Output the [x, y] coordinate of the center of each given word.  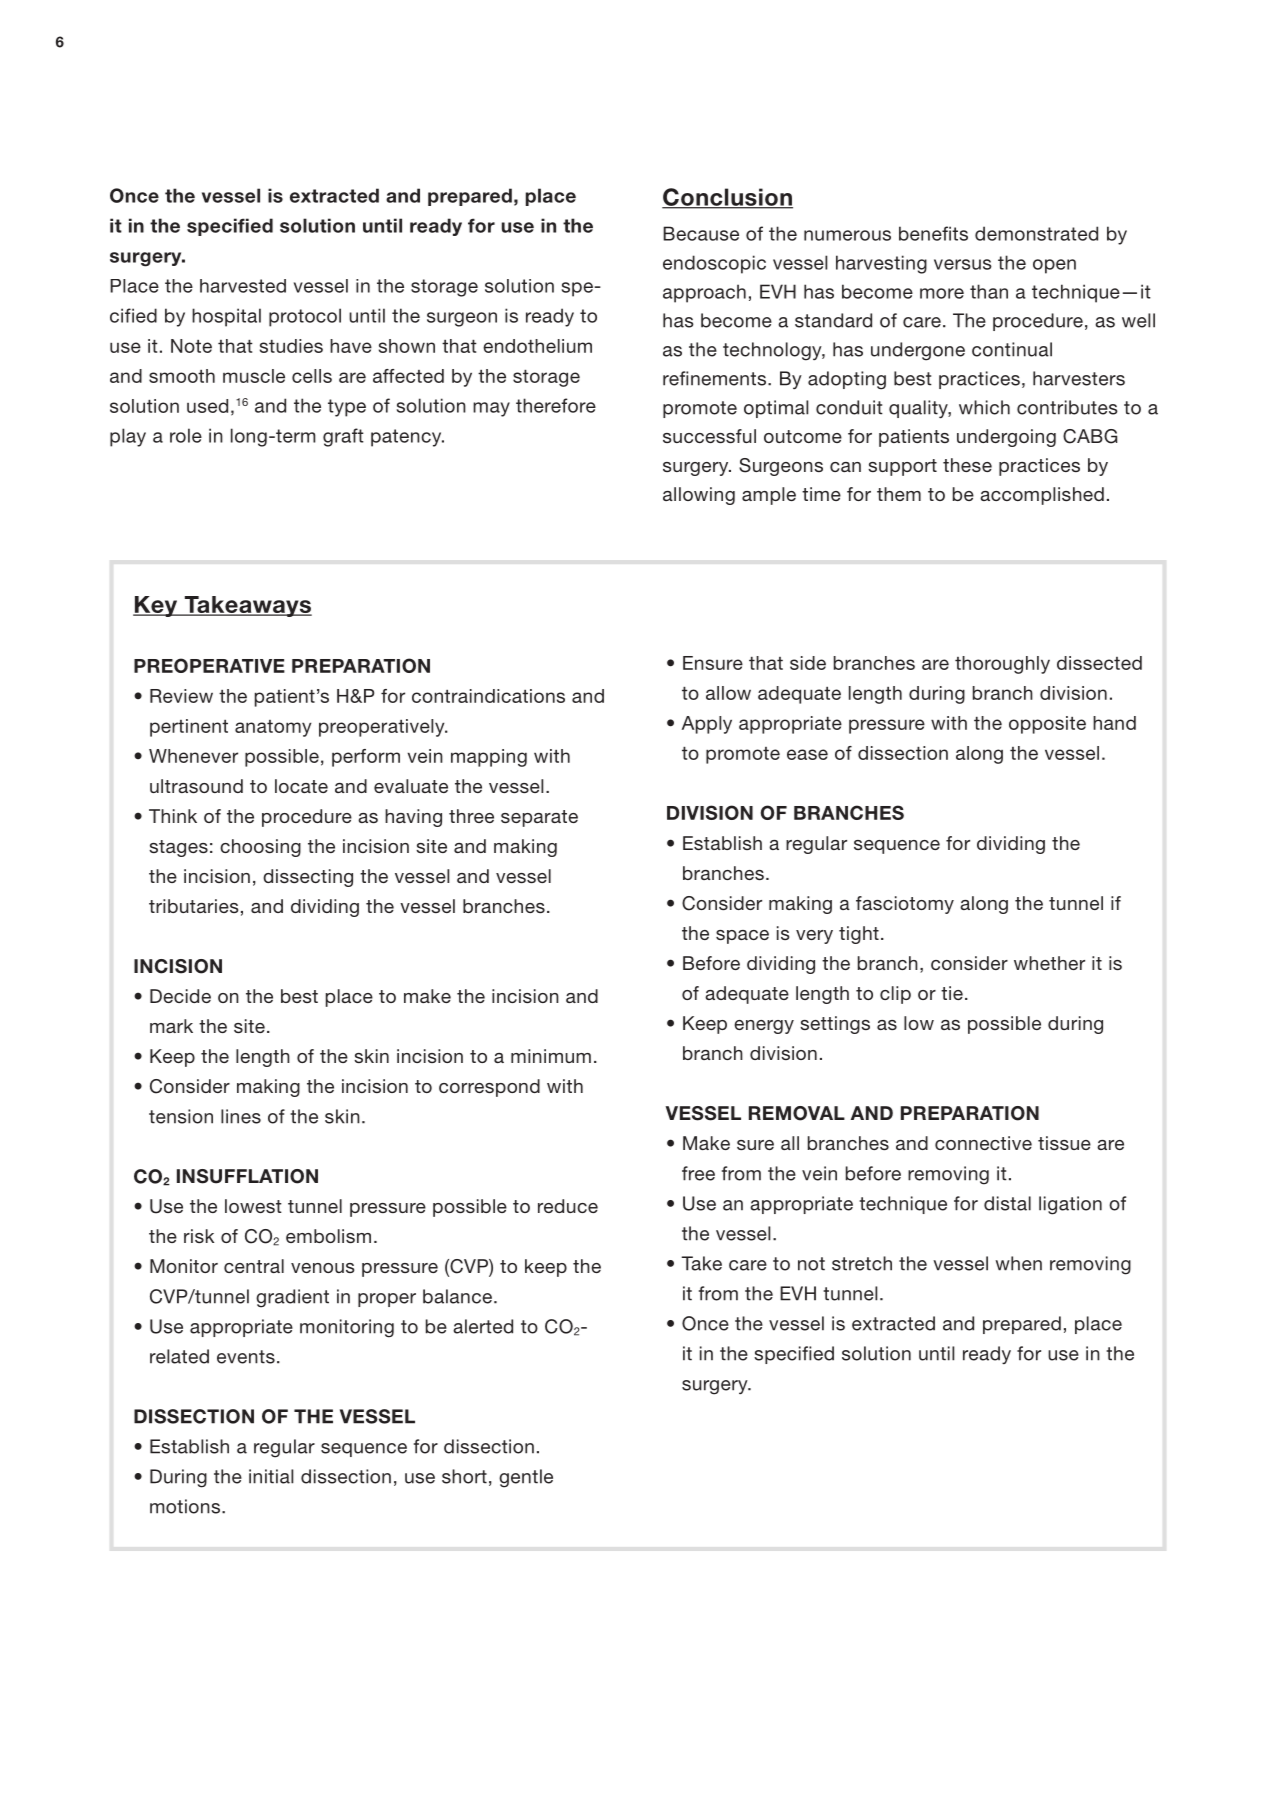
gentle [526, 1478]
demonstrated [1036, 233]
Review [181, 696]
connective [983, 1143]
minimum [551, 1056]
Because [701, 233]
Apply [707, 725]
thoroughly [1002, 665]
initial [271, 1476]
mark [171, 1026]
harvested [243, 286]
